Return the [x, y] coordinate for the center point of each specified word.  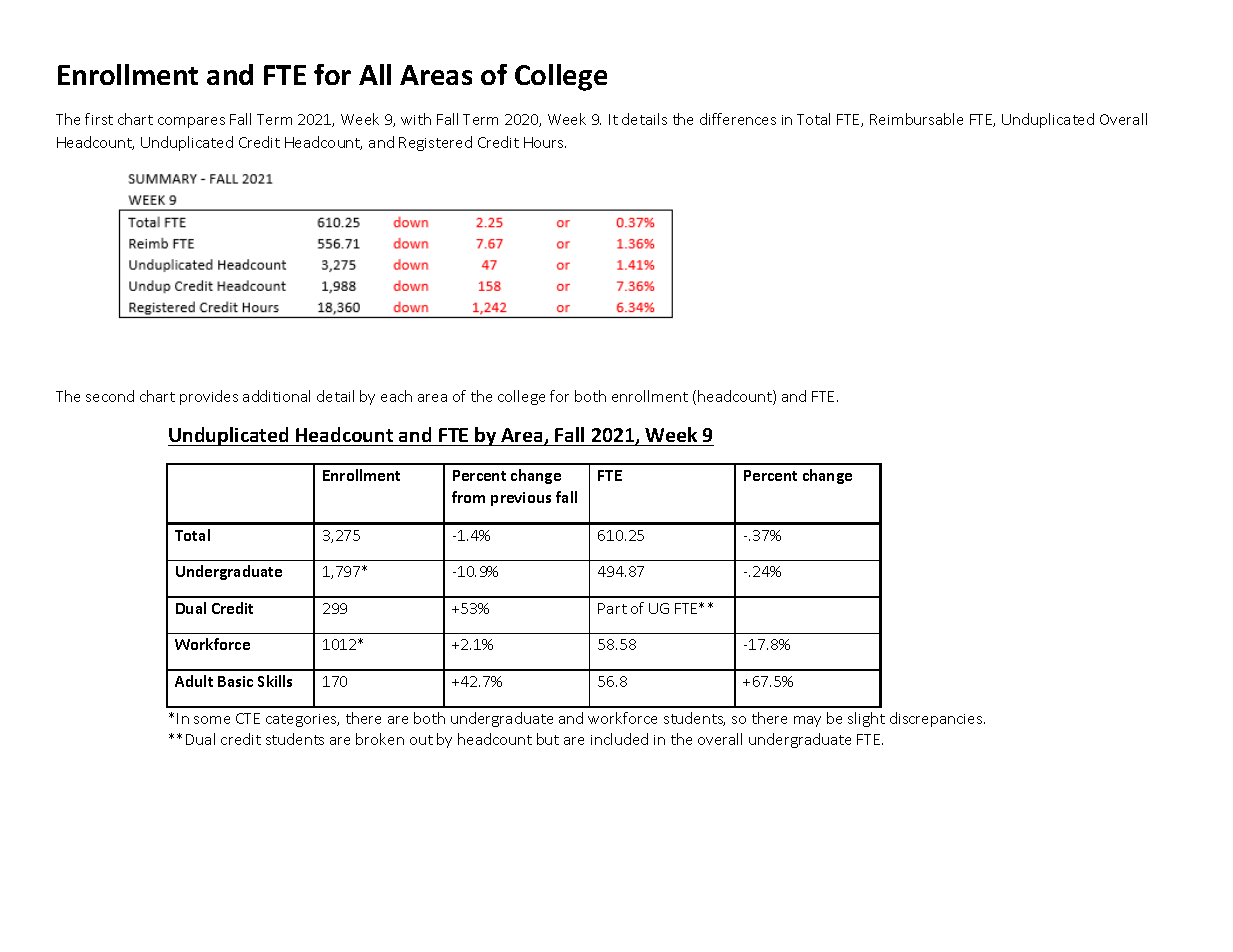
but [548, 739]
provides [209, 397]
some [212, 720]
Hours [545, 142]
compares [191, 122]
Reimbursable [916, 119]
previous [521, 499]
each [396, 396]
